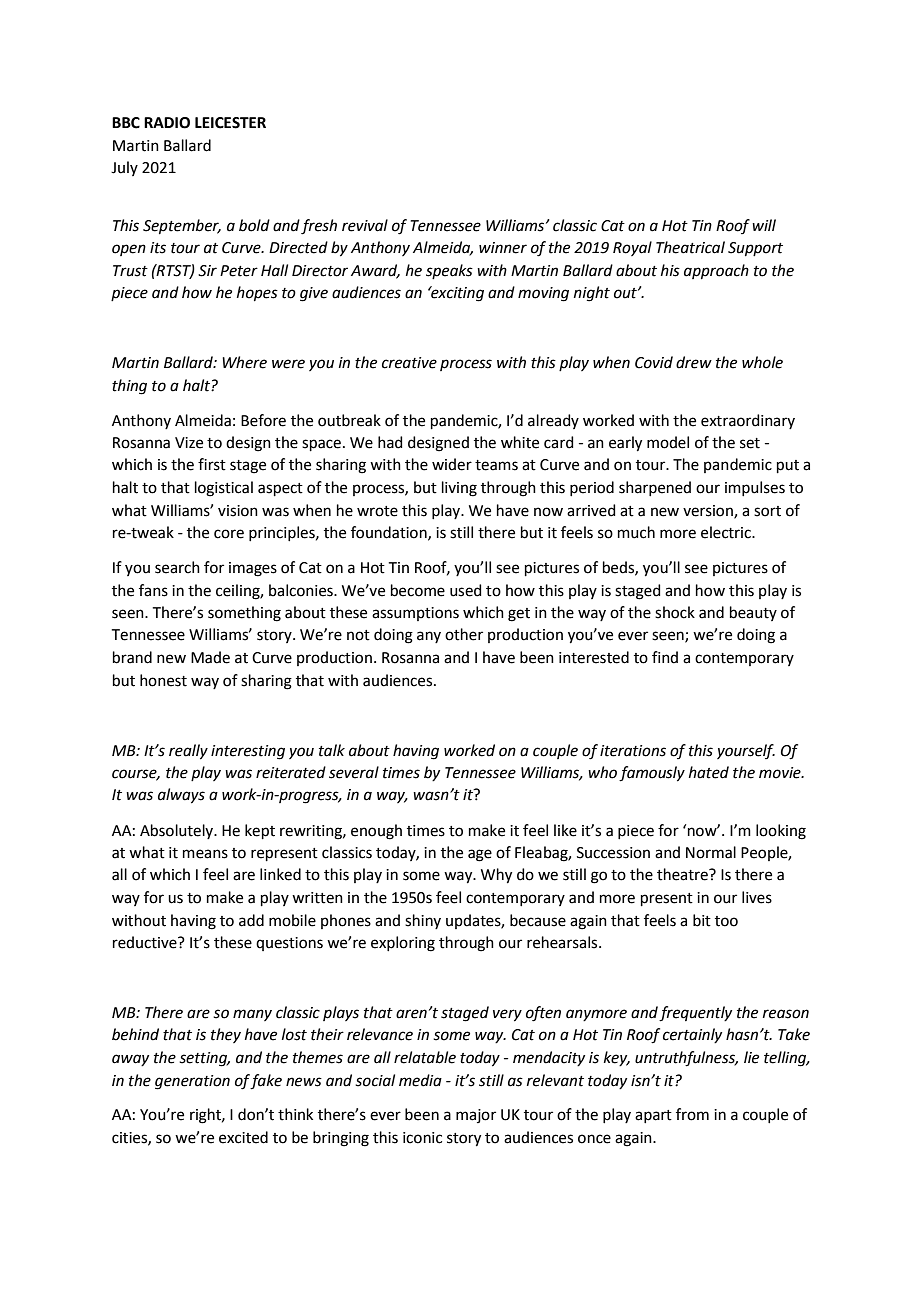 The height and width of the screenshot is (1308, 924). What do you see at coordinates (376, 832) in the screenshot?
I see `enough` at bounding box center [376, 832].
